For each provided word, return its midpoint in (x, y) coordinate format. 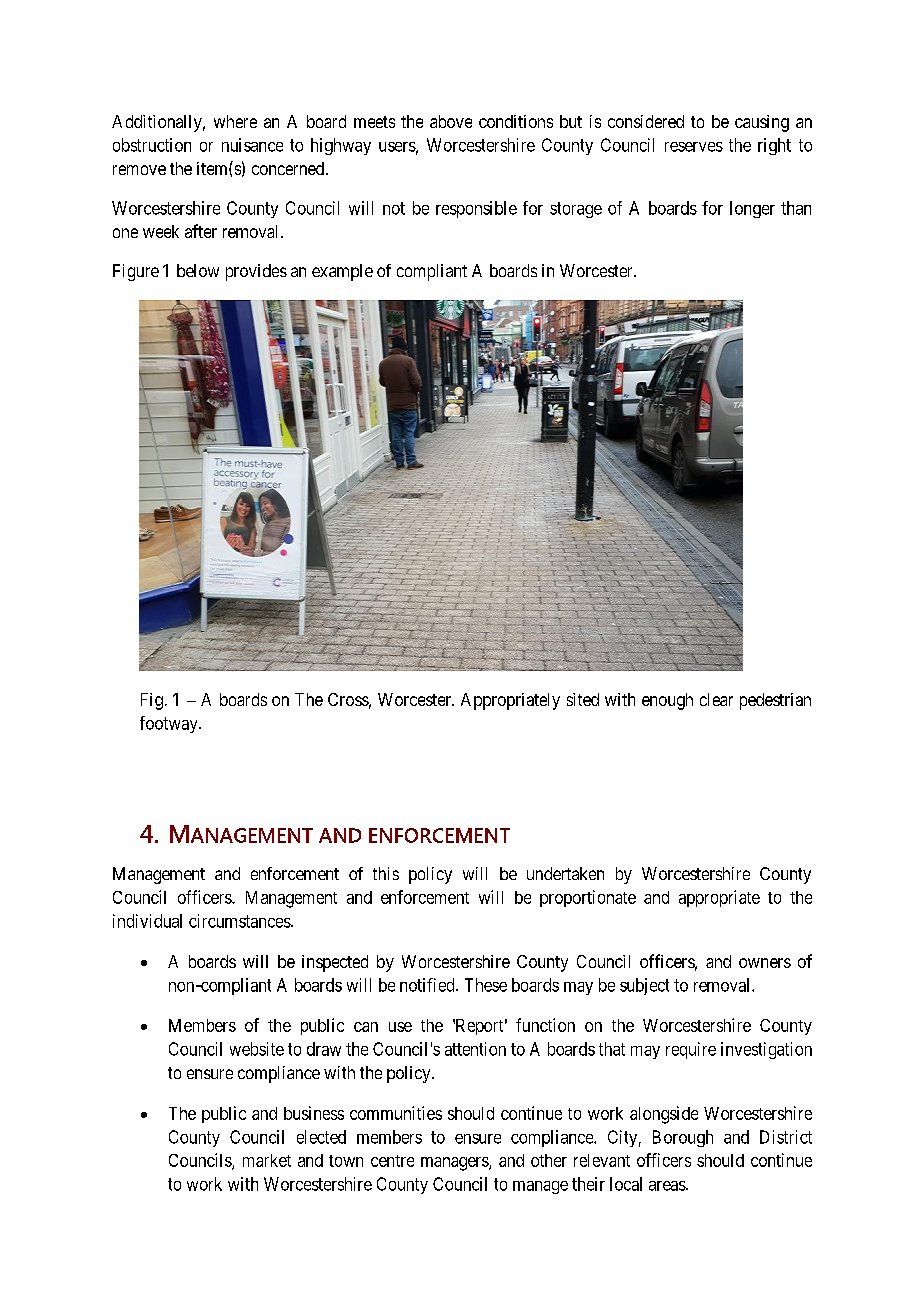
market (267, 1160)
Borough (683, 1138)
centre (392, 1161)
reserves (694, 147)
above (451, 121)
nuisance (252, 145)
